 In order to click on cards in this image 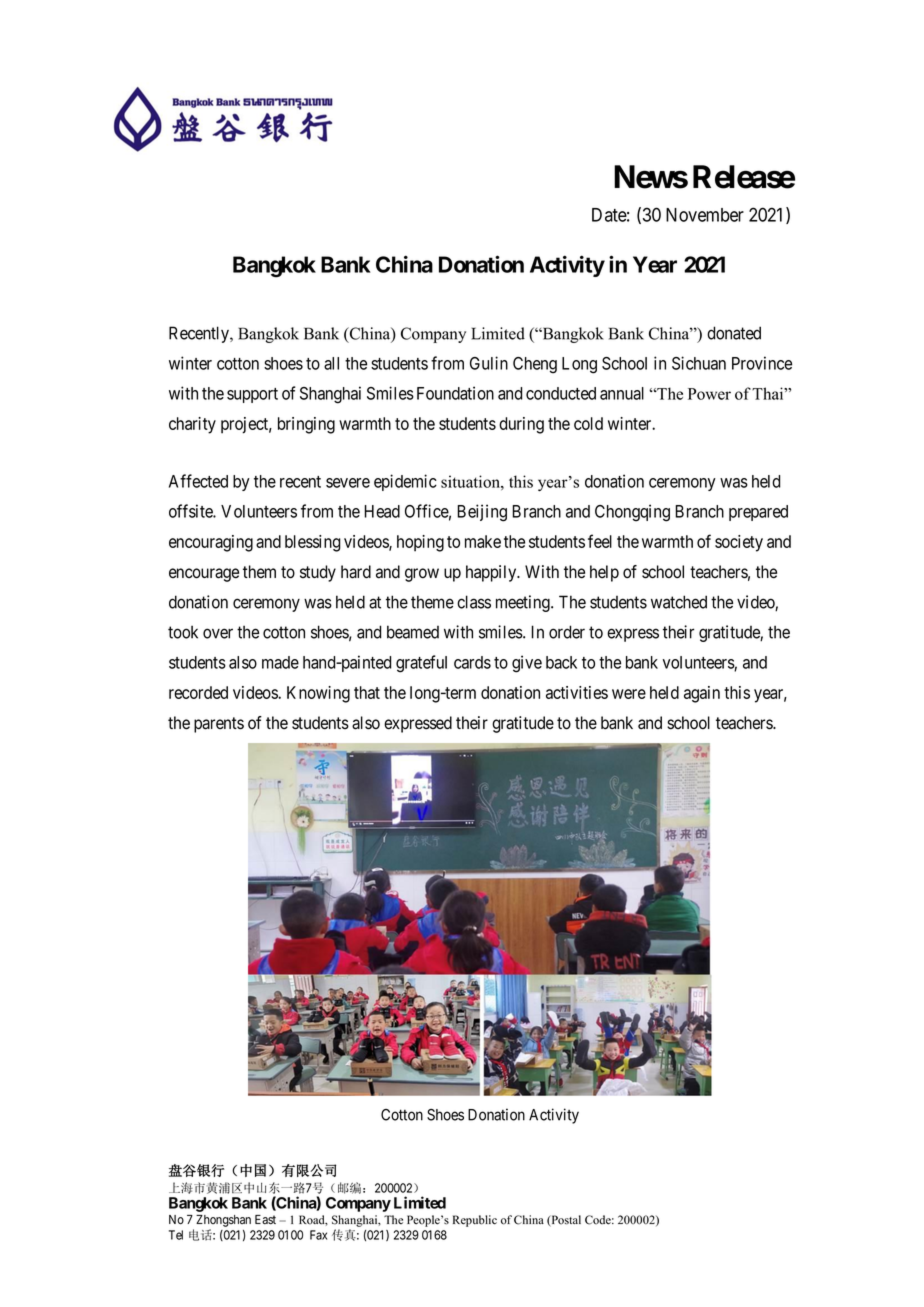, I will do `click(472, 662)`.
